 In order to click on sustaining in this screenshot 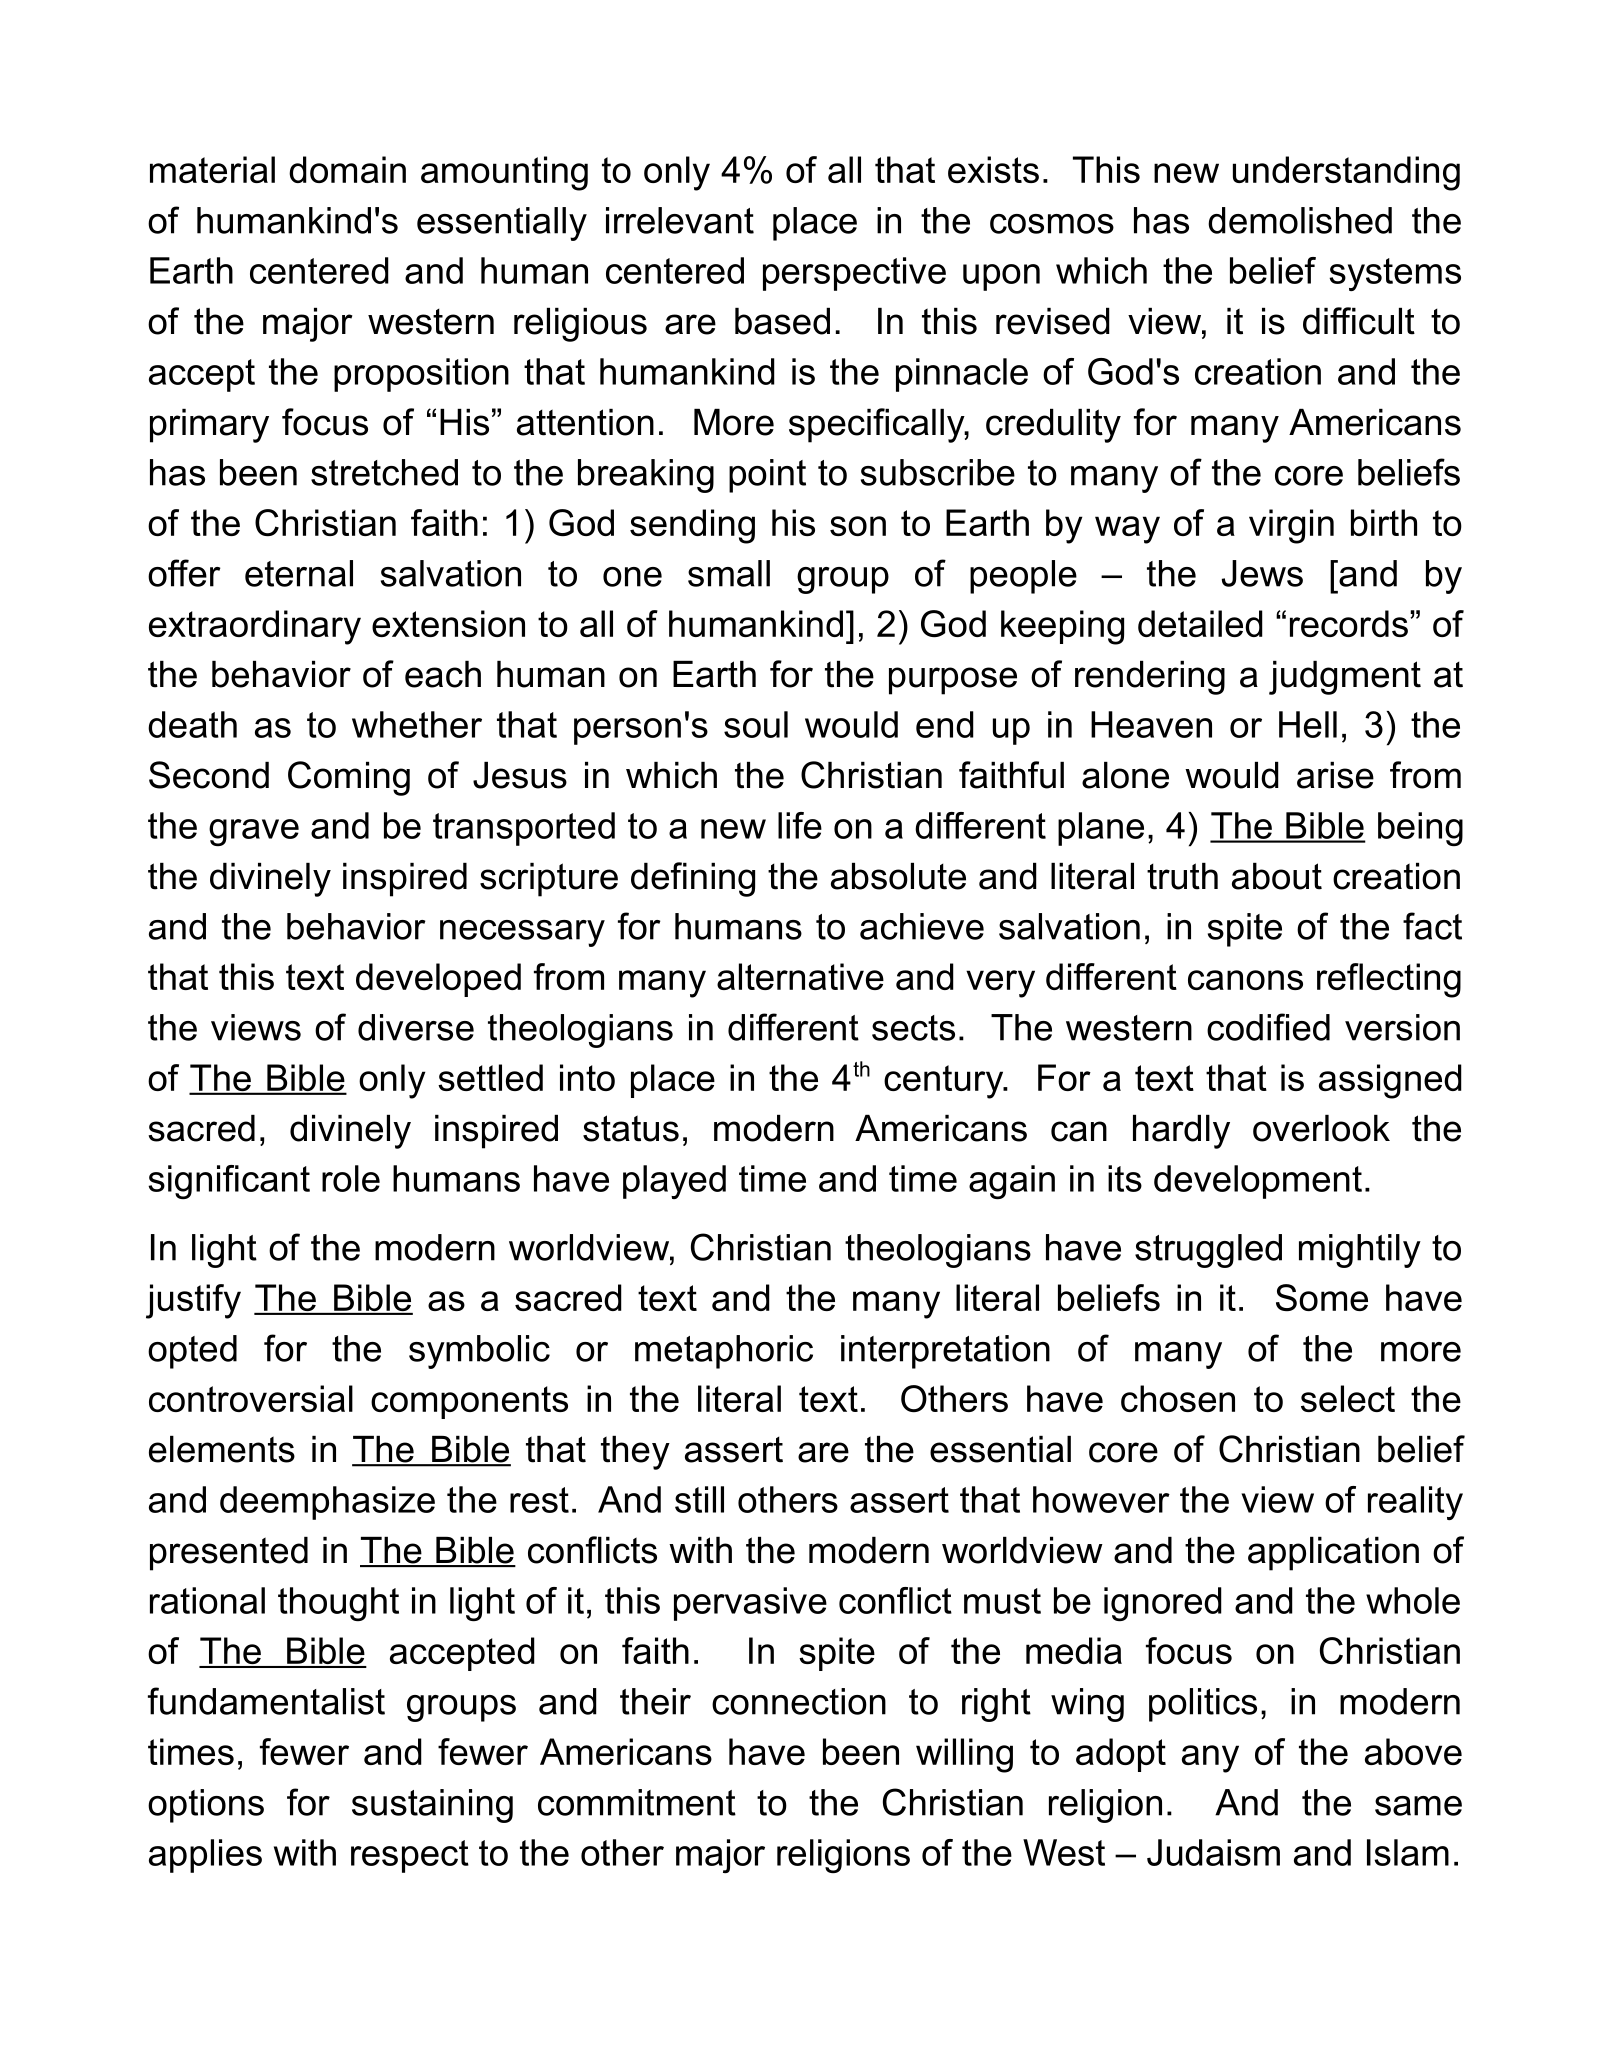, I will do `click(432, 1806)`.
